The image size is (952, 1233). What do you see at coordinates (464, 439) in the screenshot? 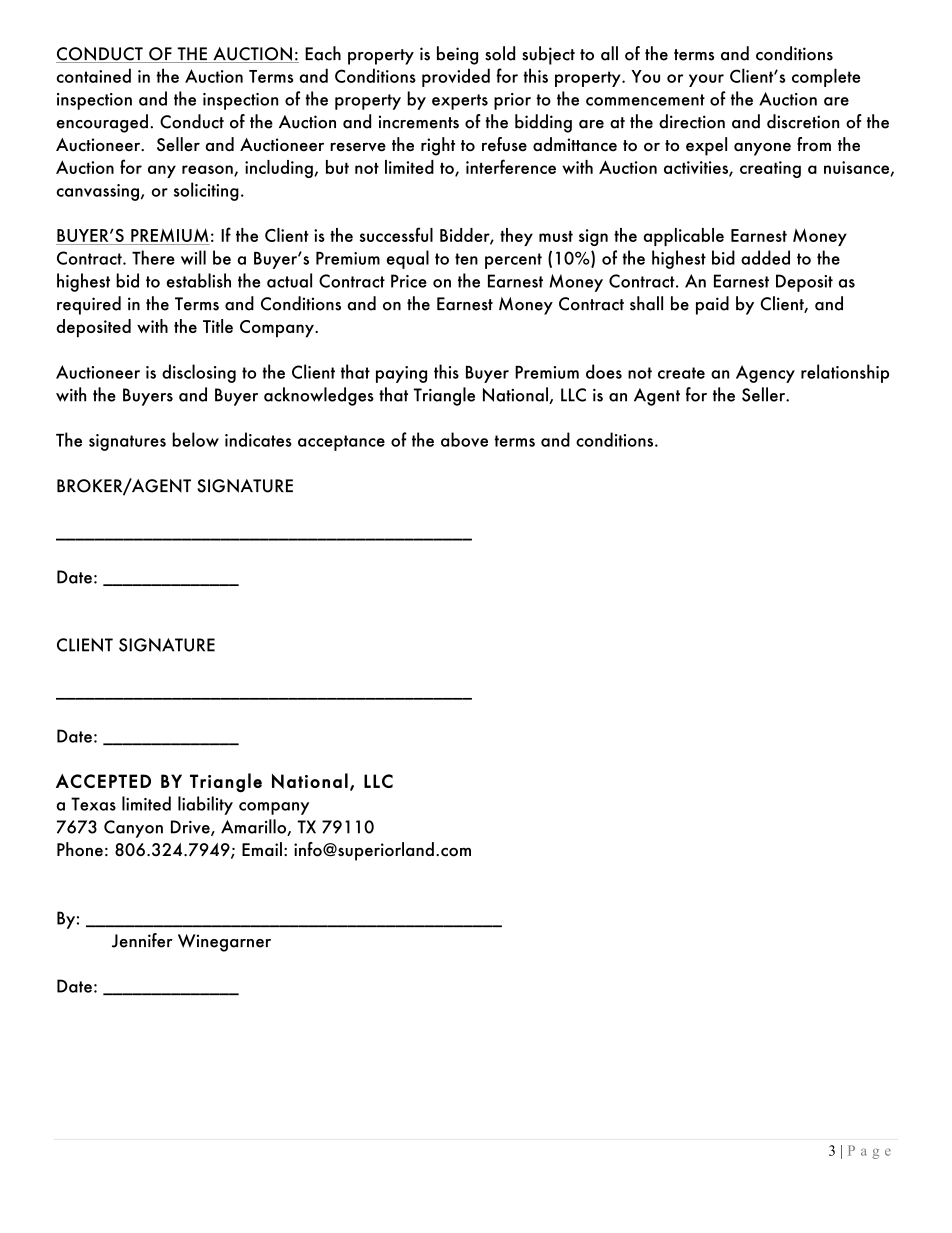
I see `above` at bounding box center [464, 439].
